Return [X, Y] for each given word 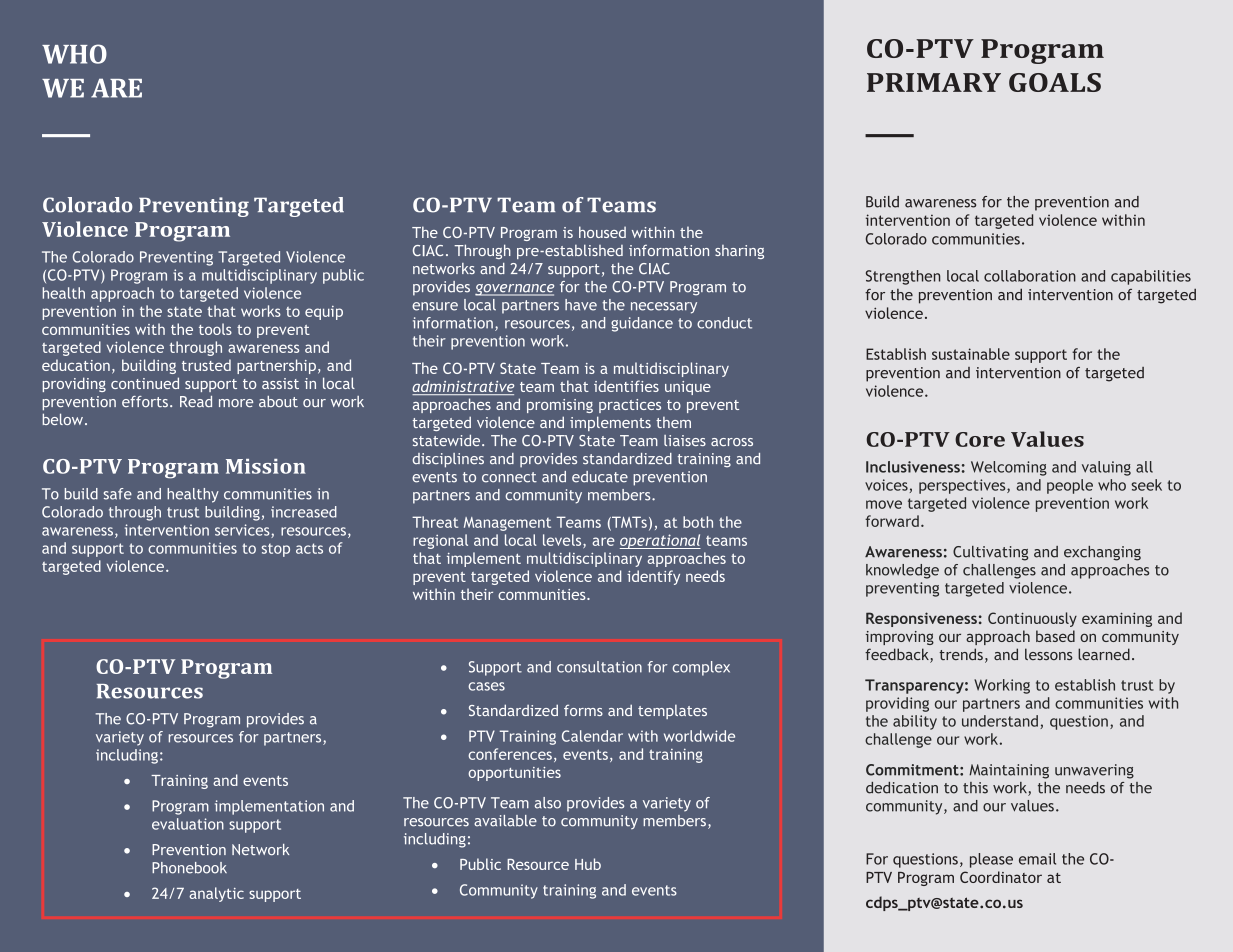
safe [118, 494]
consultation [599, 667]
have [581, 305]
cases [486, 686]
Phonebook [189, 868]
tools [215, 329]
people [1070, 486]
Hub [588, 864]
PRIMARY [934, 82]
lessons [1048, 654]
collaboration [1030, 276]
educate [600, 477]
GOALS [1055, 82]
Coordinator [1001, 877]
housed [602, 232]
